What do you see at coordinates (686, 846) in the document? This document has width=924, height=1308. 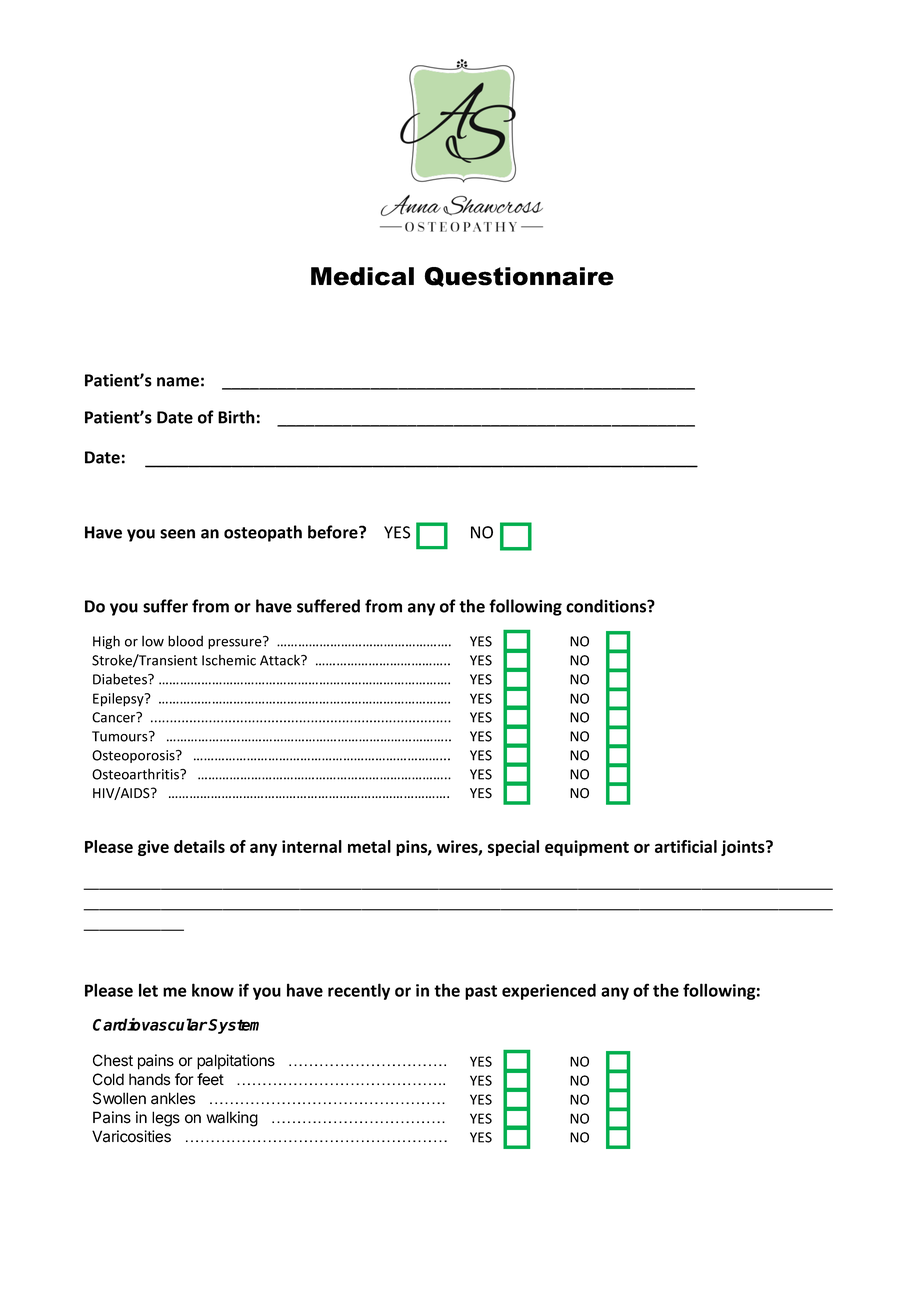 I see `artificial` at bounding box center [686, 846].
